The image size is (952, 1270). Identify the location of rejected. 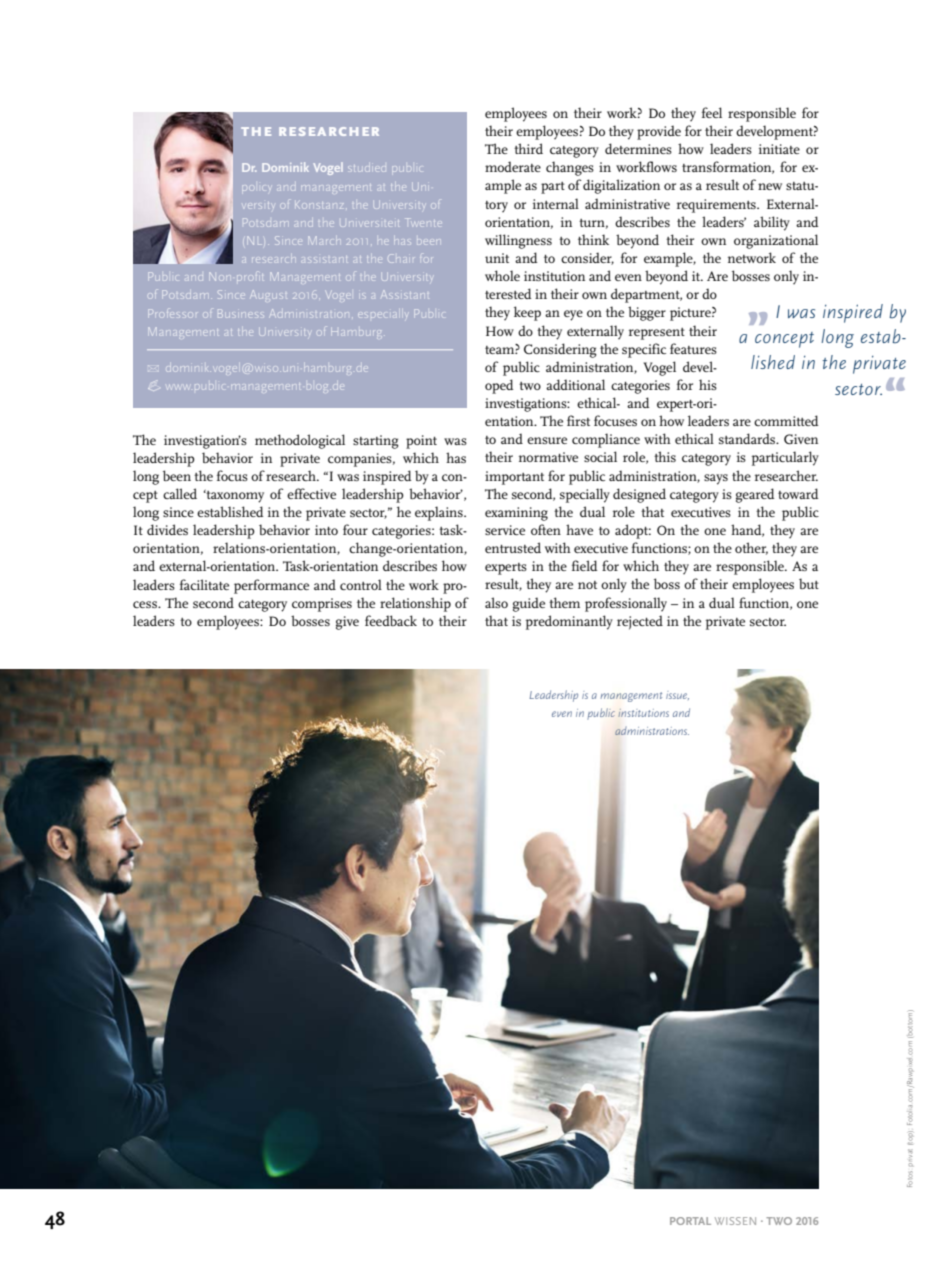
(640, 622).
